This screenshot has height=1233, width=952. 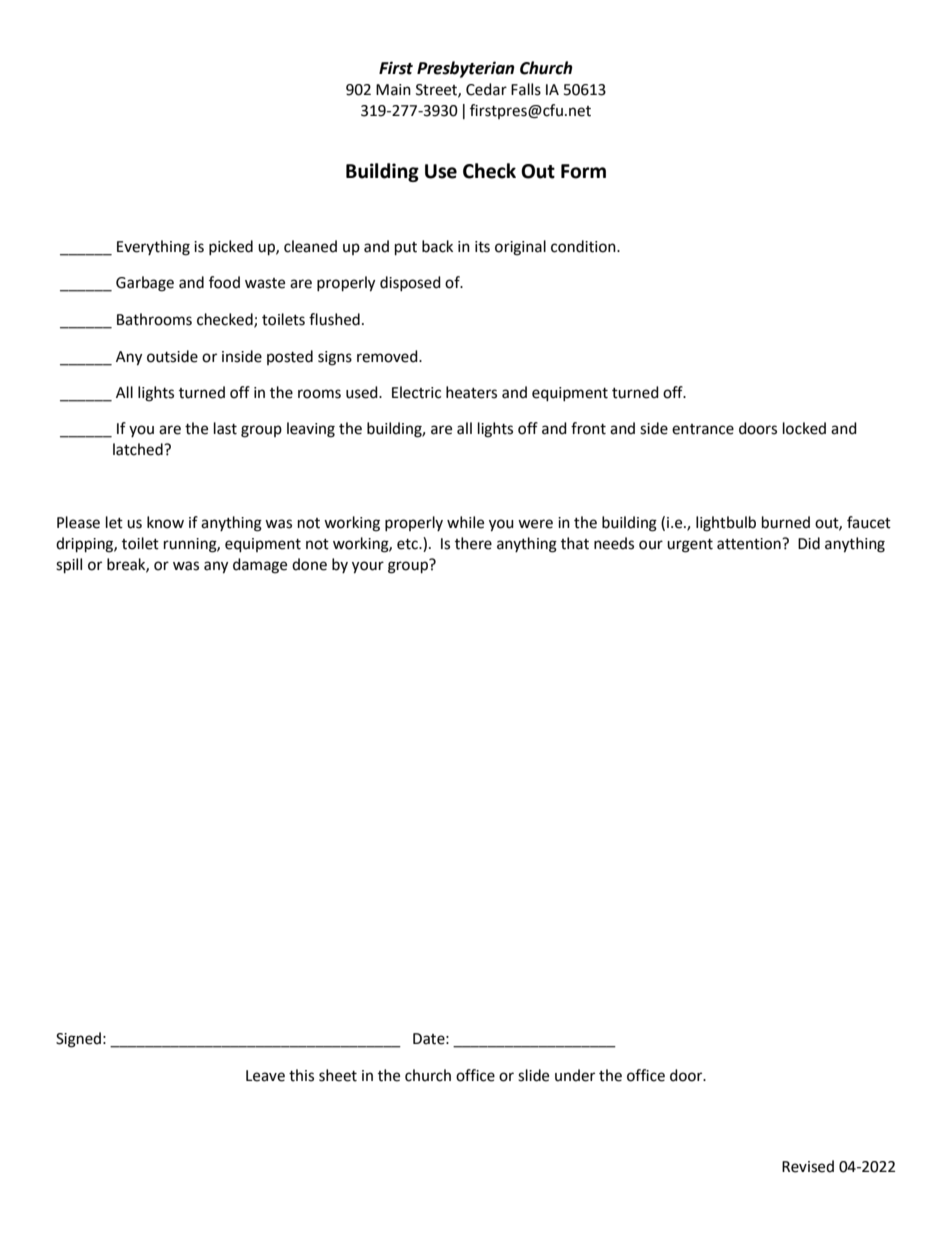 What do you see at coordinates (145, 284) in the screenshot?
I see `Garbage` at bounding box center [145, 284].
